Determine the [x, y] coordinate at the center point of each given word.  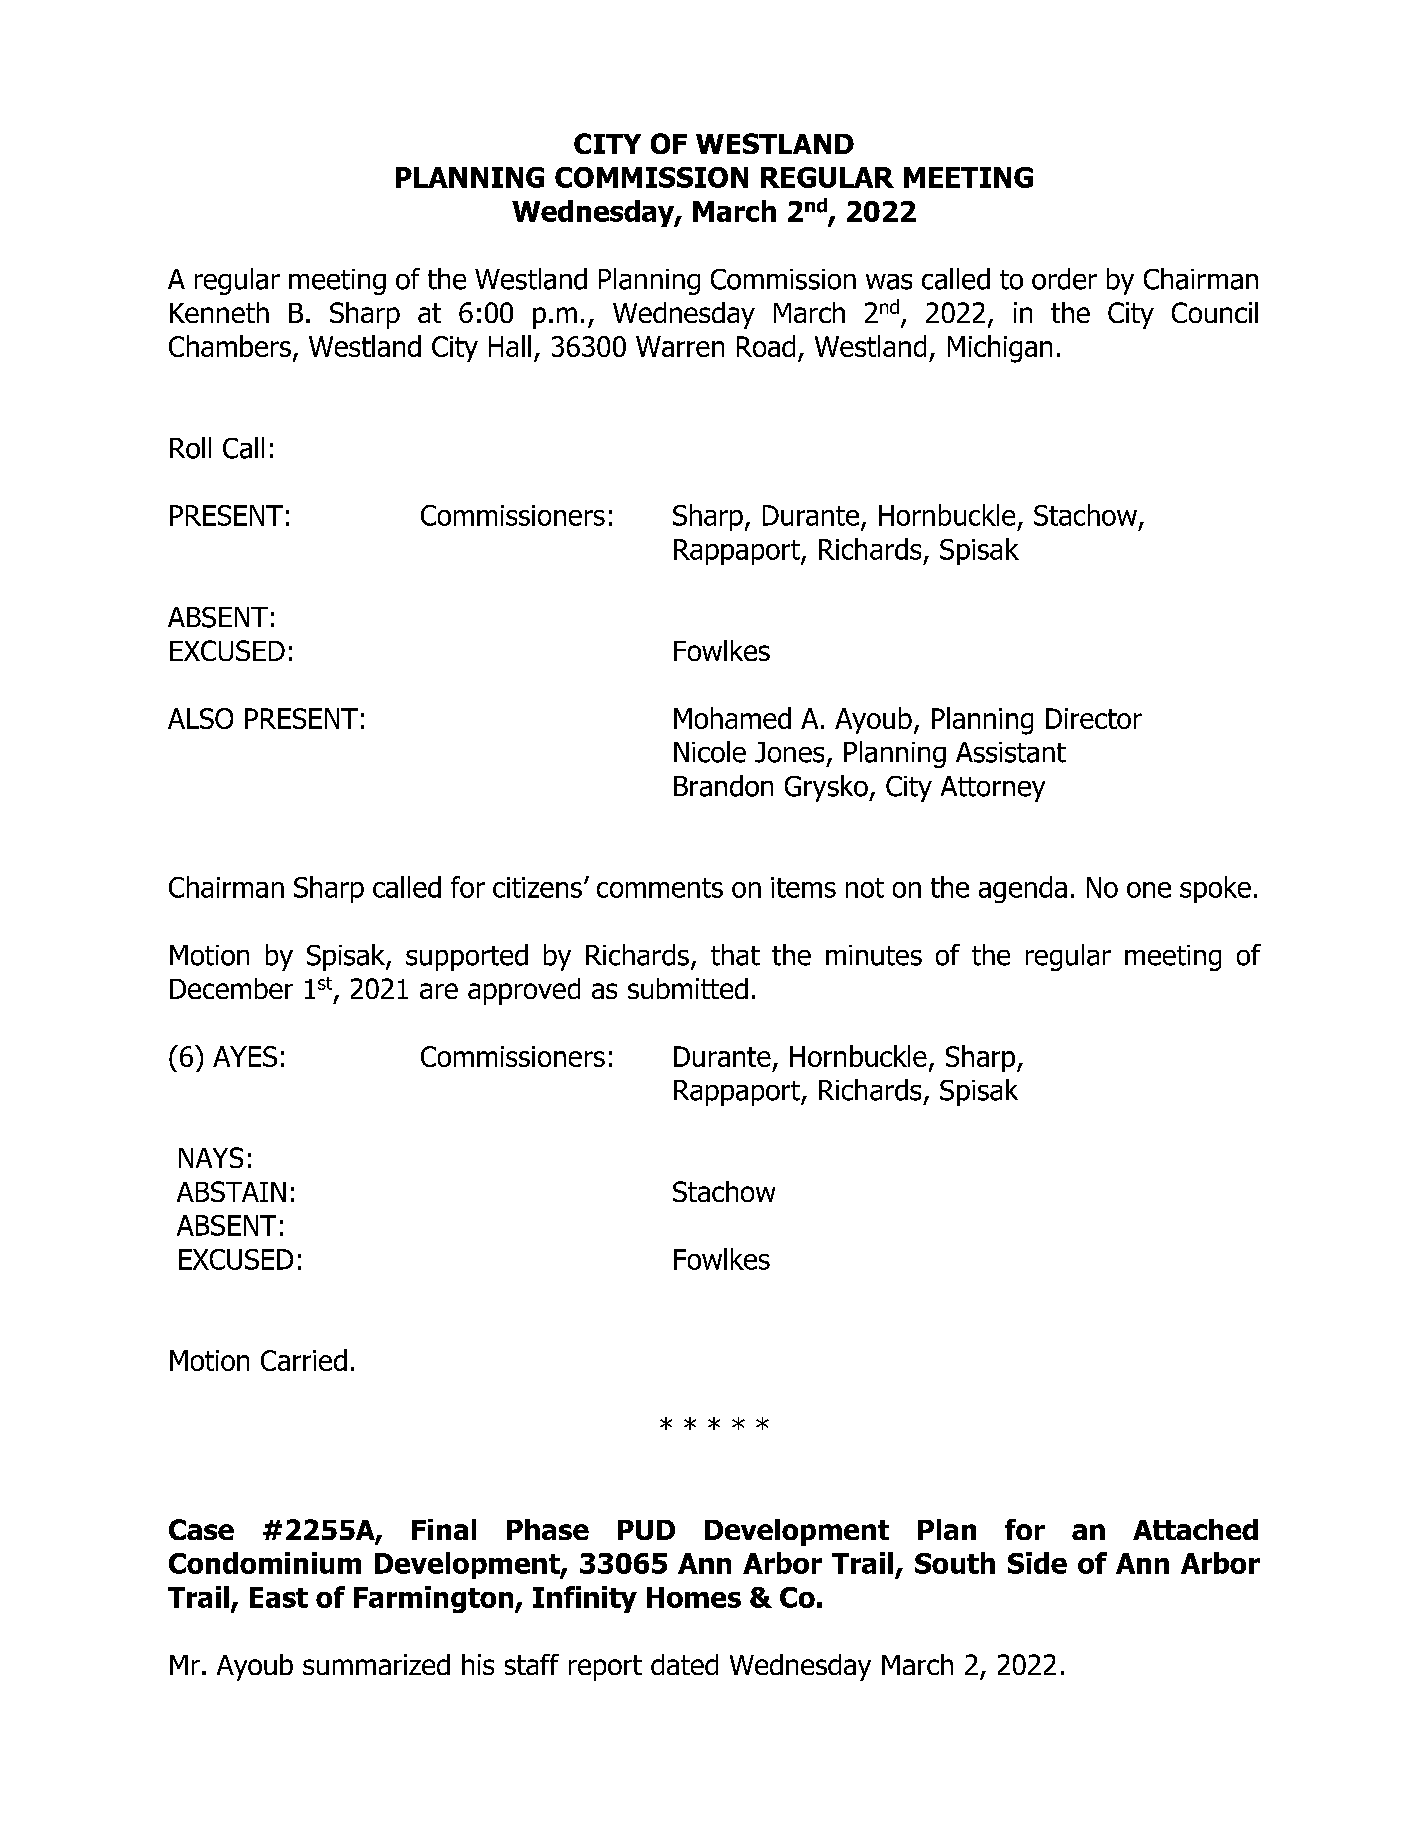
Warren [680, 346]
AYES [245, 1056]
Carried [304, 1360]
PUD [646, 1530]
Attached [1195, 1529]
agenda [1023, 889]
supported [467, 957]
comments [660, 888]
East [279, 1597]
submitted [688, 988]
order [1064, 279]
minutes [874, 955]
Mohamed [732, 718]
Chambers [230, 346]
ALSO [200, 718]
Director [1094, 718]
